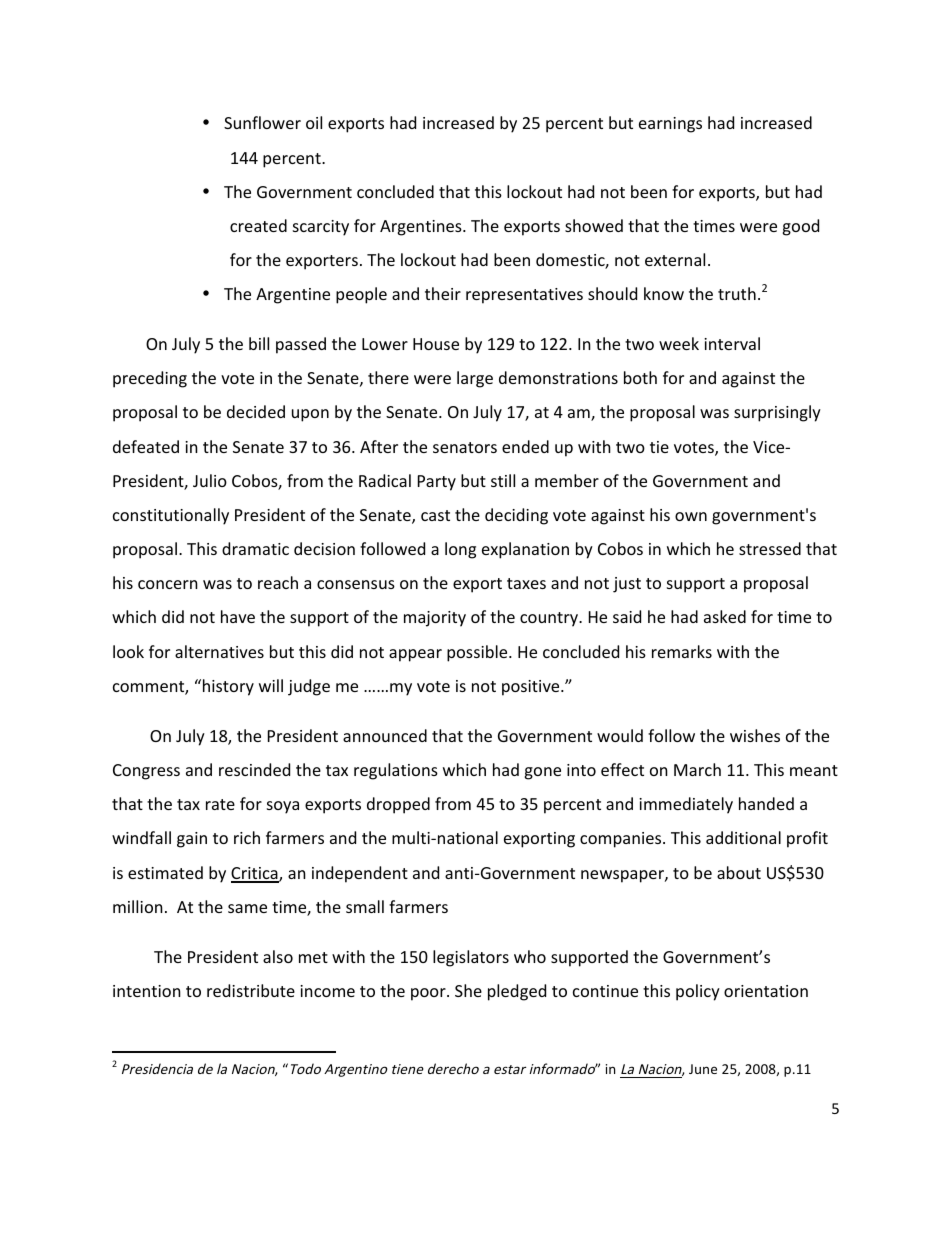 Image resolution: width=952 pixels, height=1233 pixels. Describe the element at coordinates (398, 805) in the screenshot. I see `dropped` at that location.
